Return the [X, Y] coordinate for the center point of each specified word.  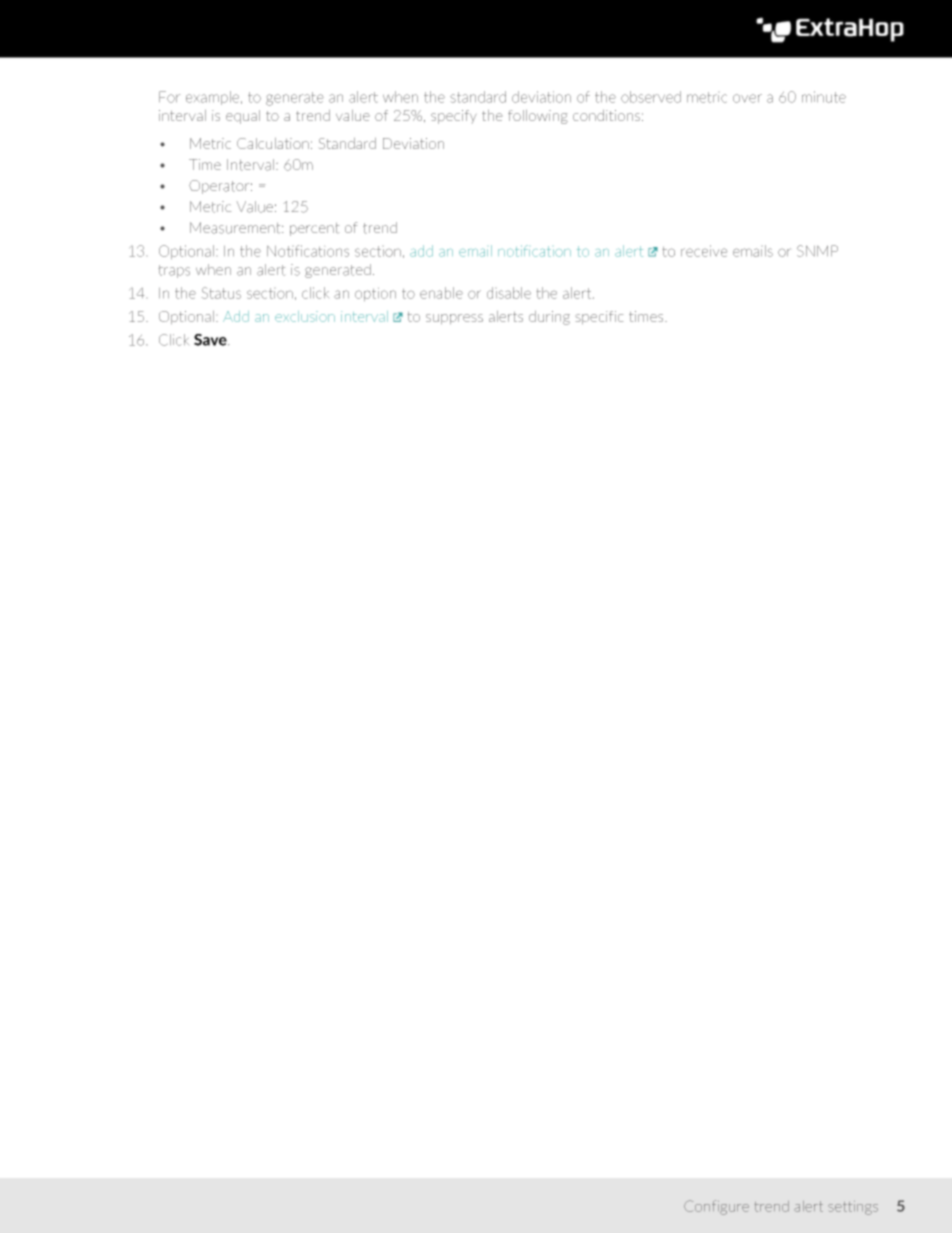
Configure [716, 1207]
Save [211, 340]
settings [853, 1208]
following [538, 117]
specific [599, 317]
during [549, 318]
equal [243, 117]
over [747, 98]
